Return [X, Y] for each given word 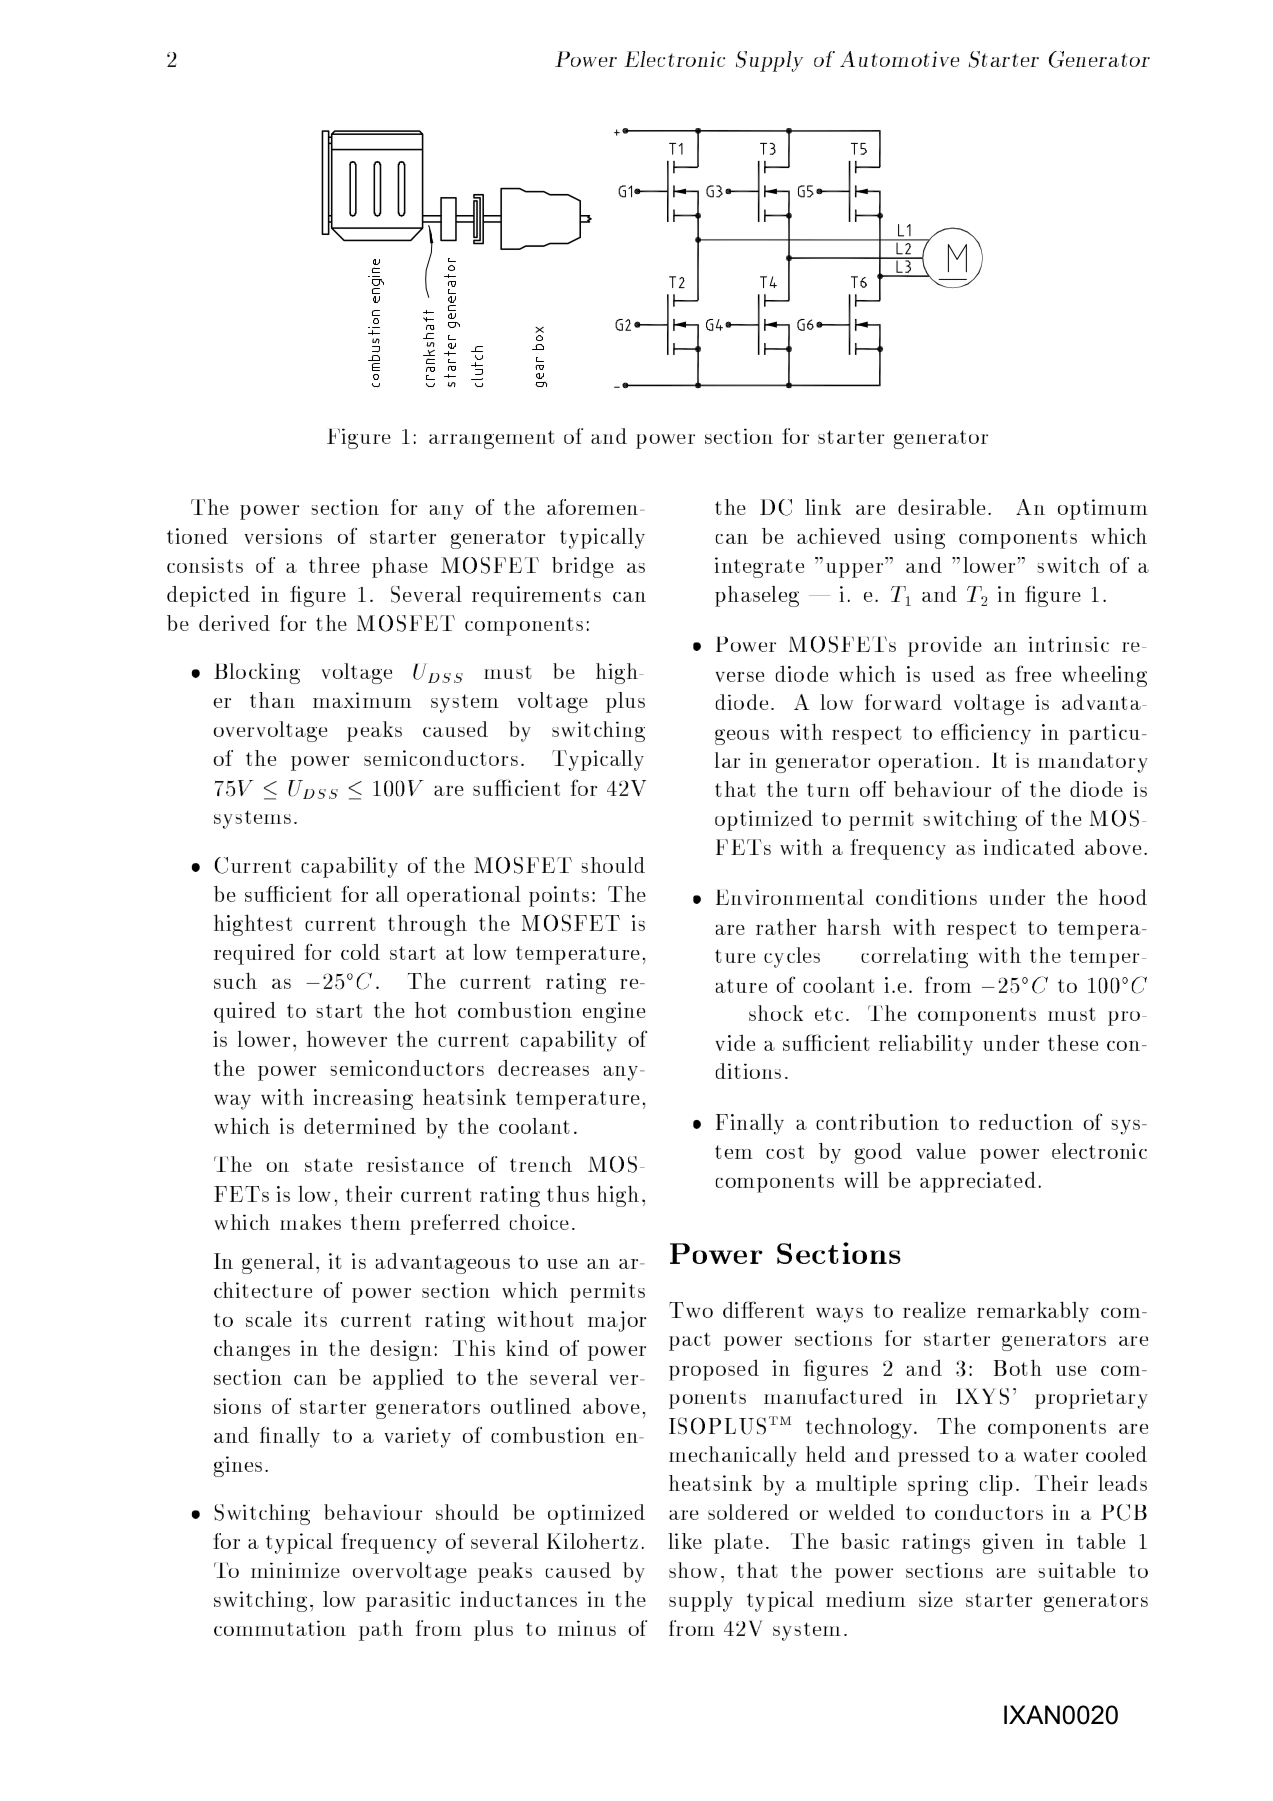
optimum [1103, 509]
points [559, 896]
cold [360, 952]
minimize [295, 1570]
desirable [941, 507]
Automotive [899, 59]
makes [310, 1222]
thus [568, 1193]
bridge [583, 567]
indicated [1029, 847]
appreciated [978, 1182]
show [693, 1570]
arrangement [491, 439]
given [1008, 1543]
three [334, 565]
